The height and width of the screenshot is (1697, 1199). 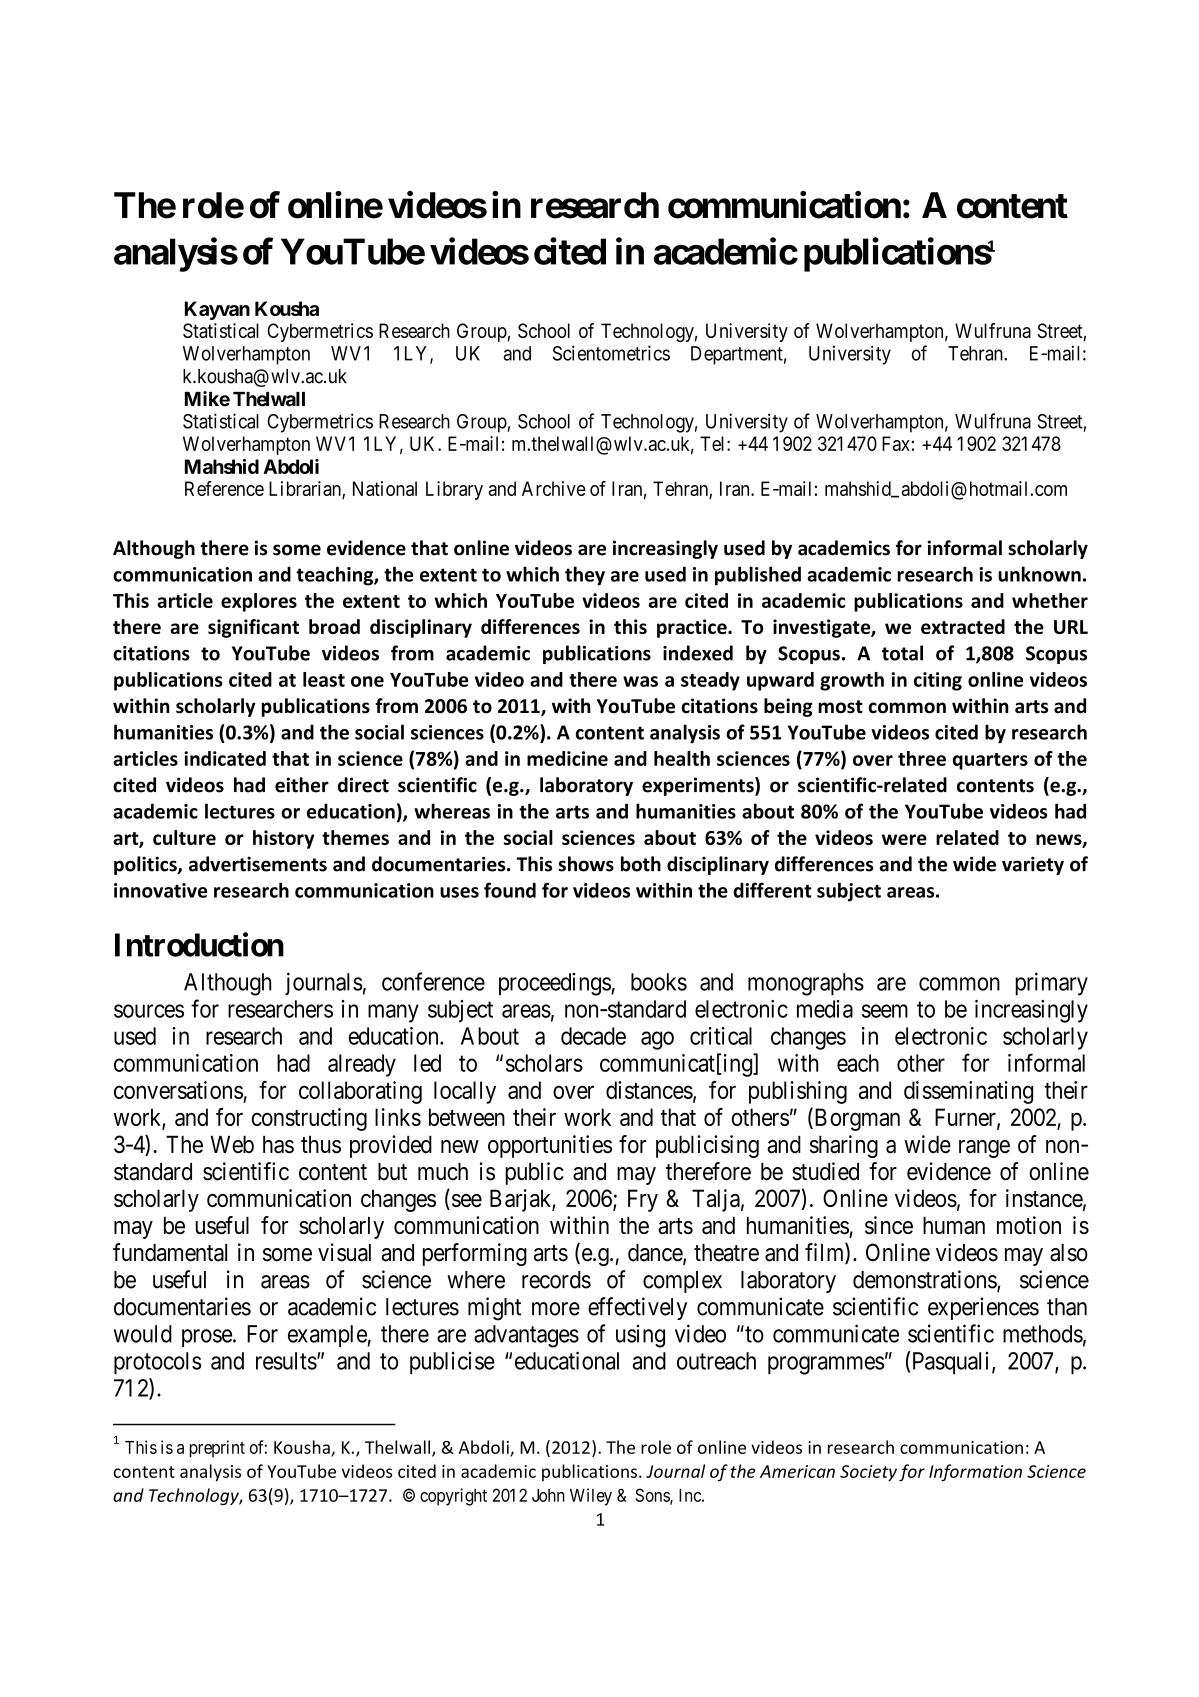 What do you see at coordinates (567, 758) in the screenshot?
I see `medicine` at bounding box center [567, 758].
